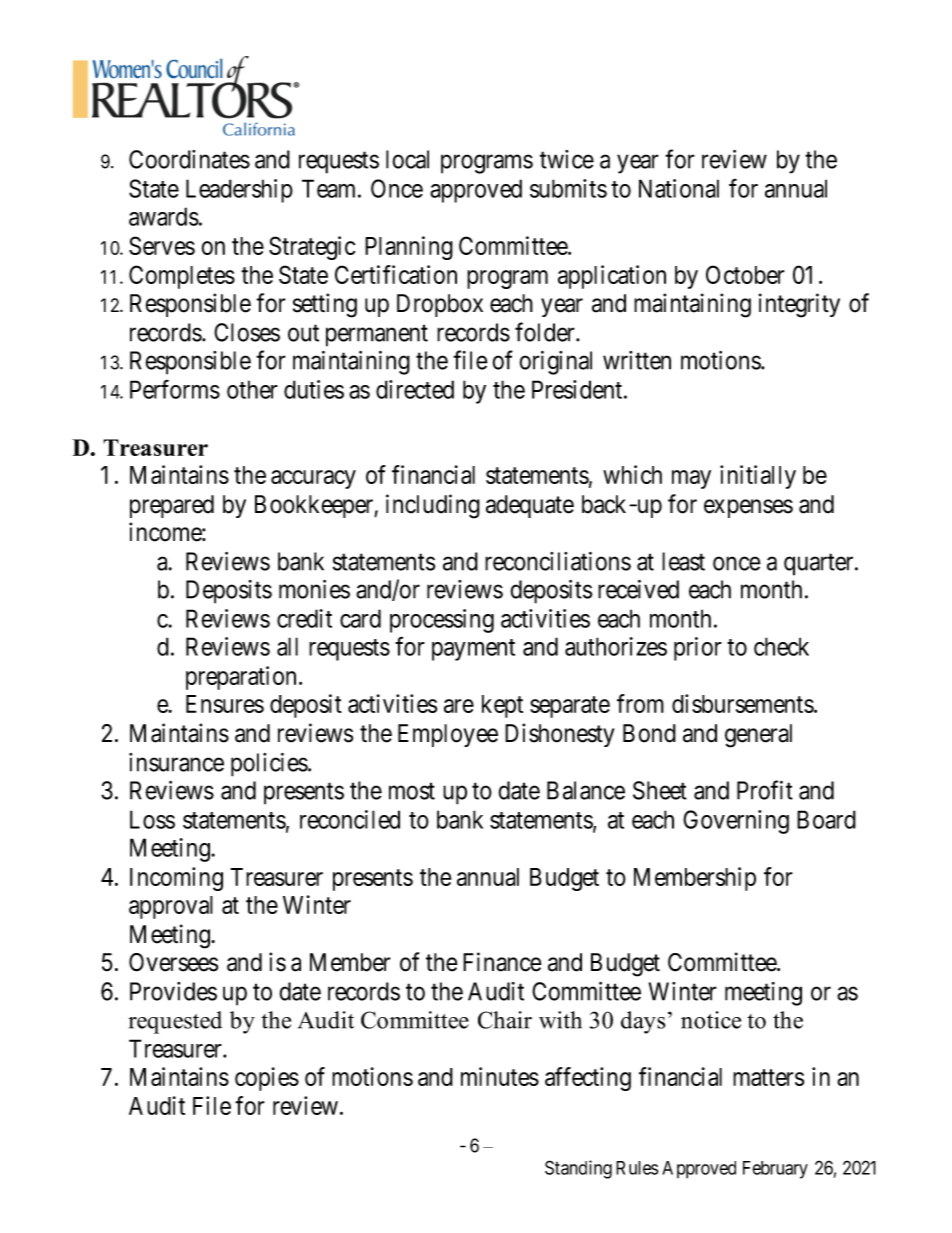  Describe the element at coordinates (239, 191) in the image. I see `Leadership` at that location.
